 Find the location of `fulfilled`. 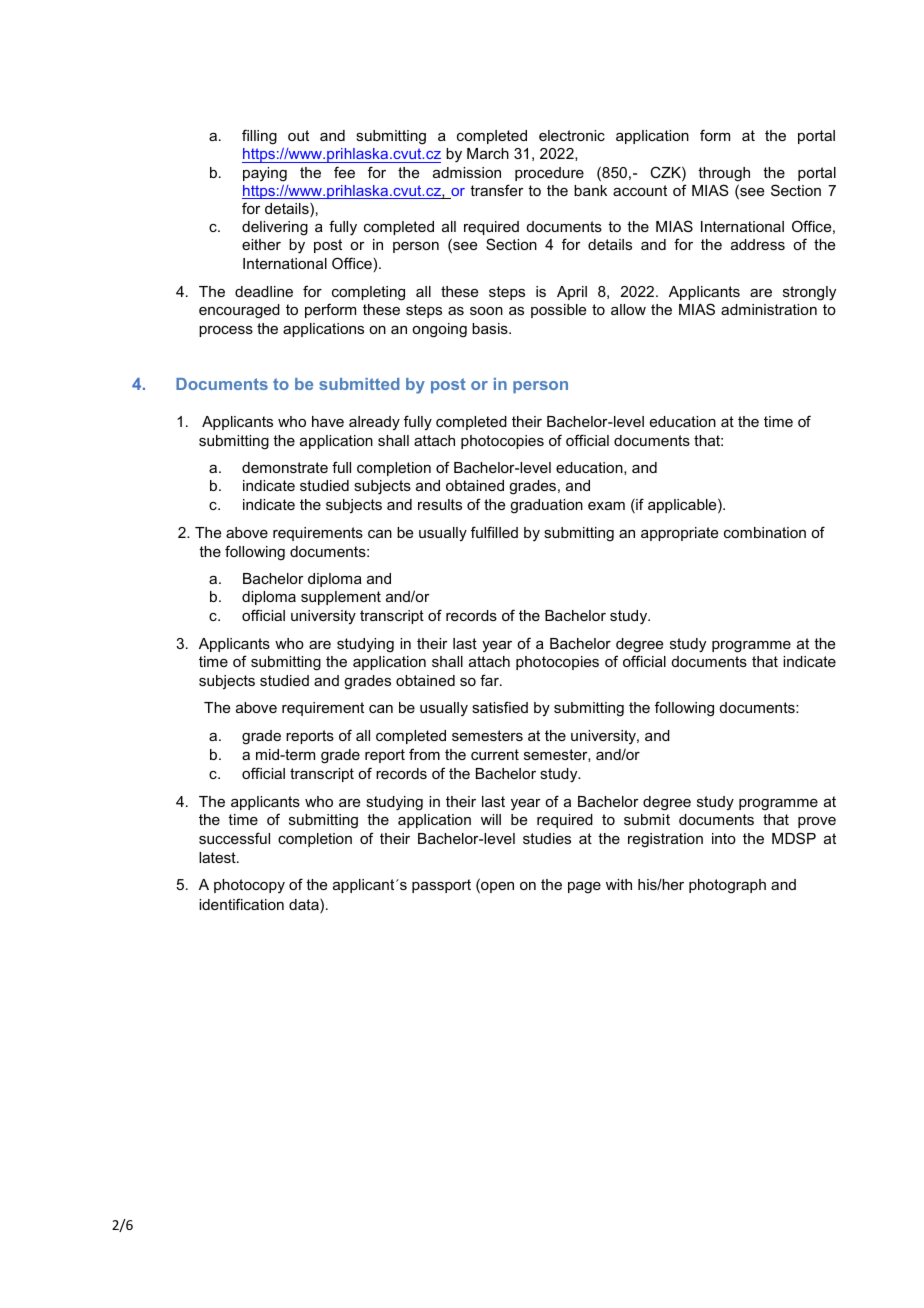

fulfilled is located at coordinates (494, 532).
